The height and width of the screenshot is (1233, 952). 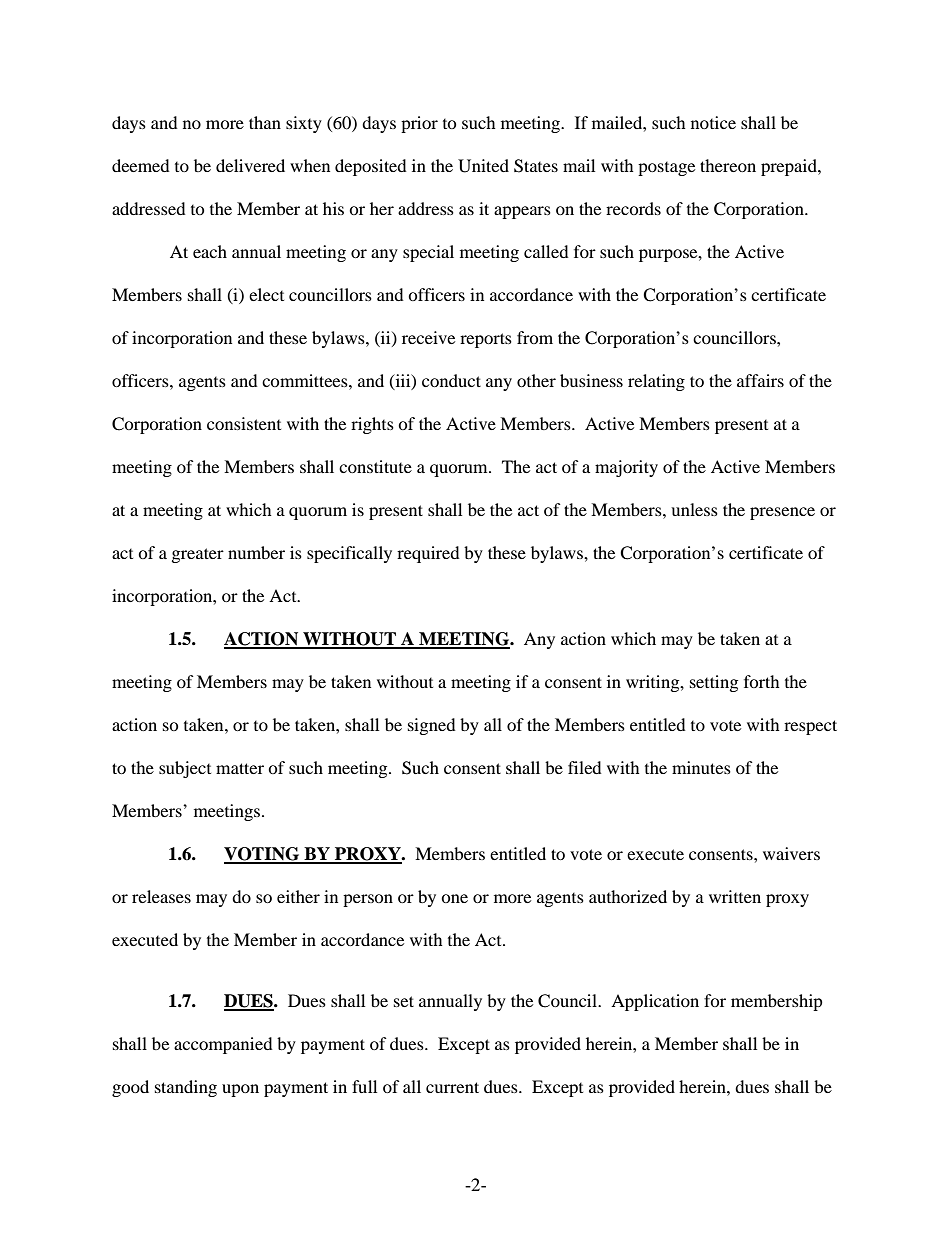 I want to click on United, so click(x=483, y=166).
